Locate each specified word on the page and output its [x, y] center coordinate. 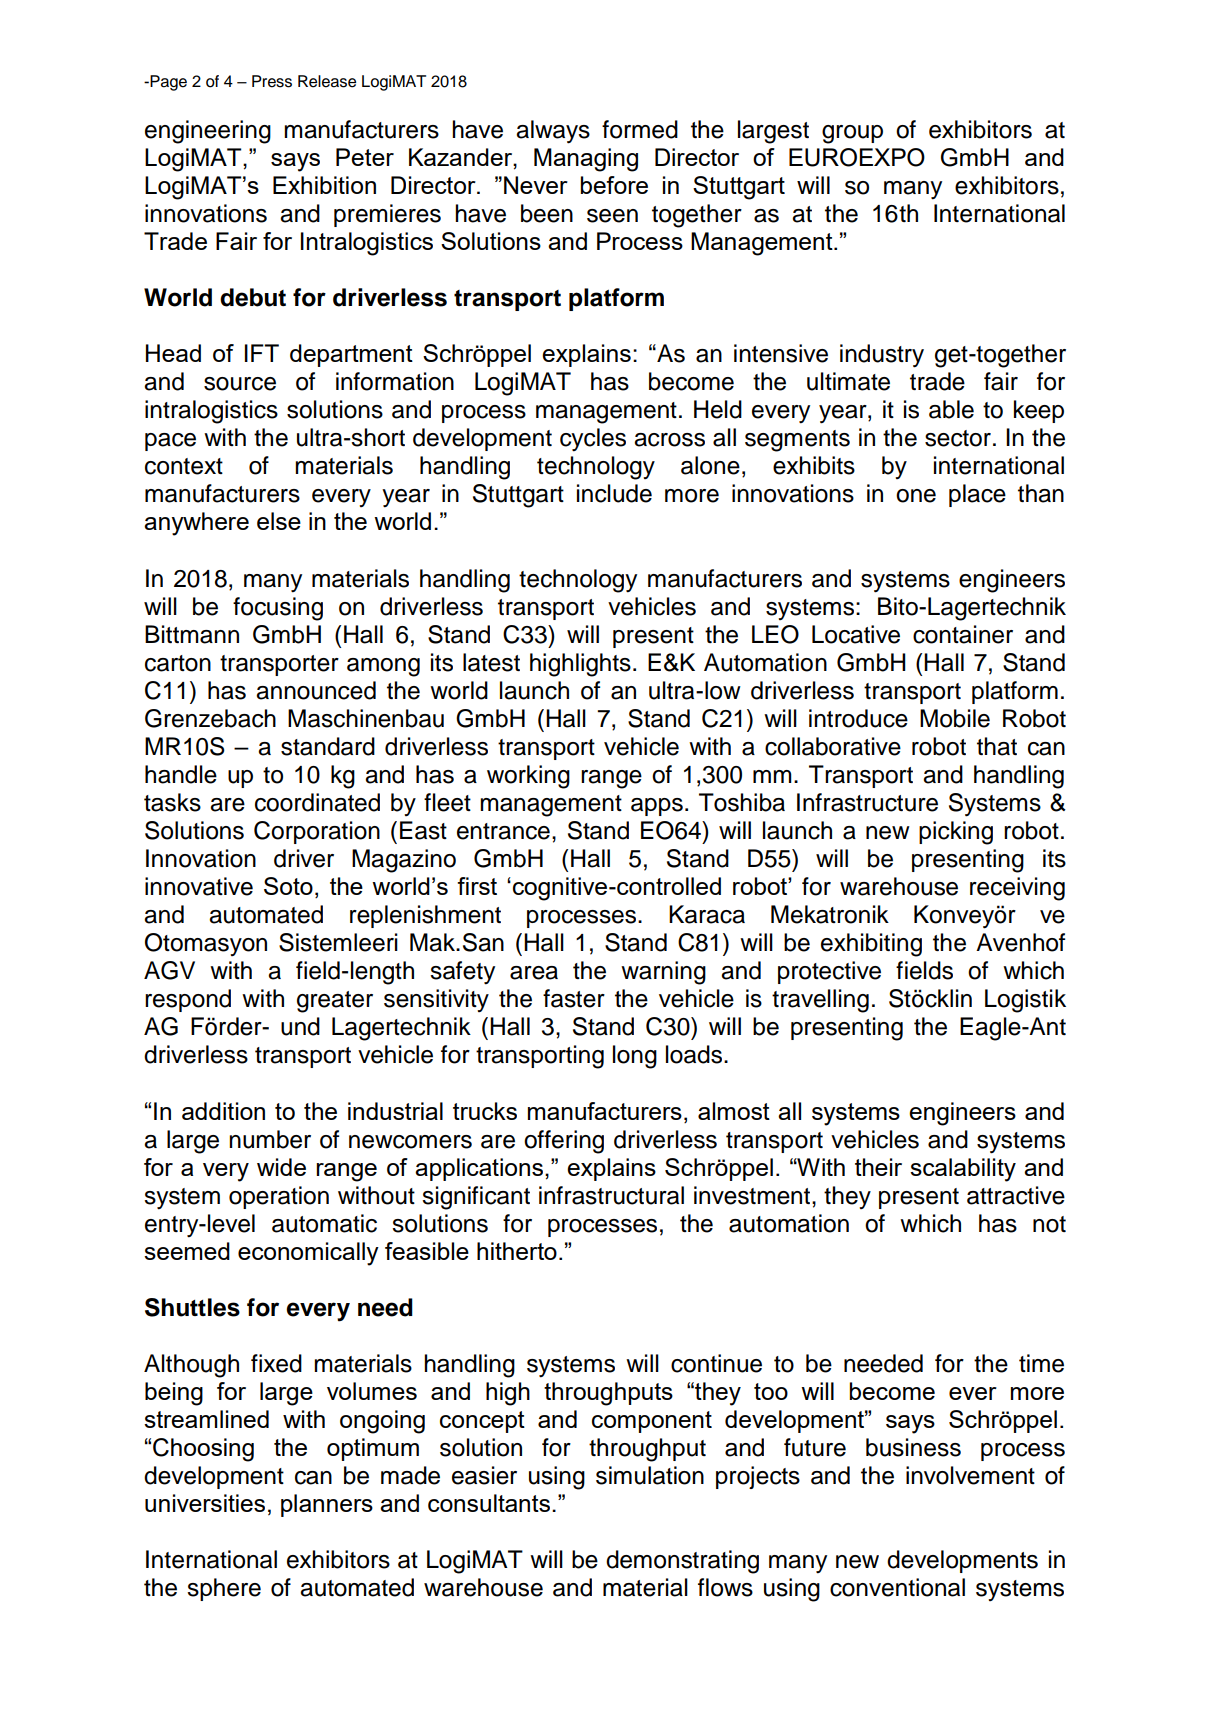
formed [640, 129]
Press [272, 81]
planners [327, 1505]
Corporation [317, 832]
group [852, 134]
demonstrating [682, 1562]
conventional [897, 1587]
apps [657, 807]
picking [956, 833]
